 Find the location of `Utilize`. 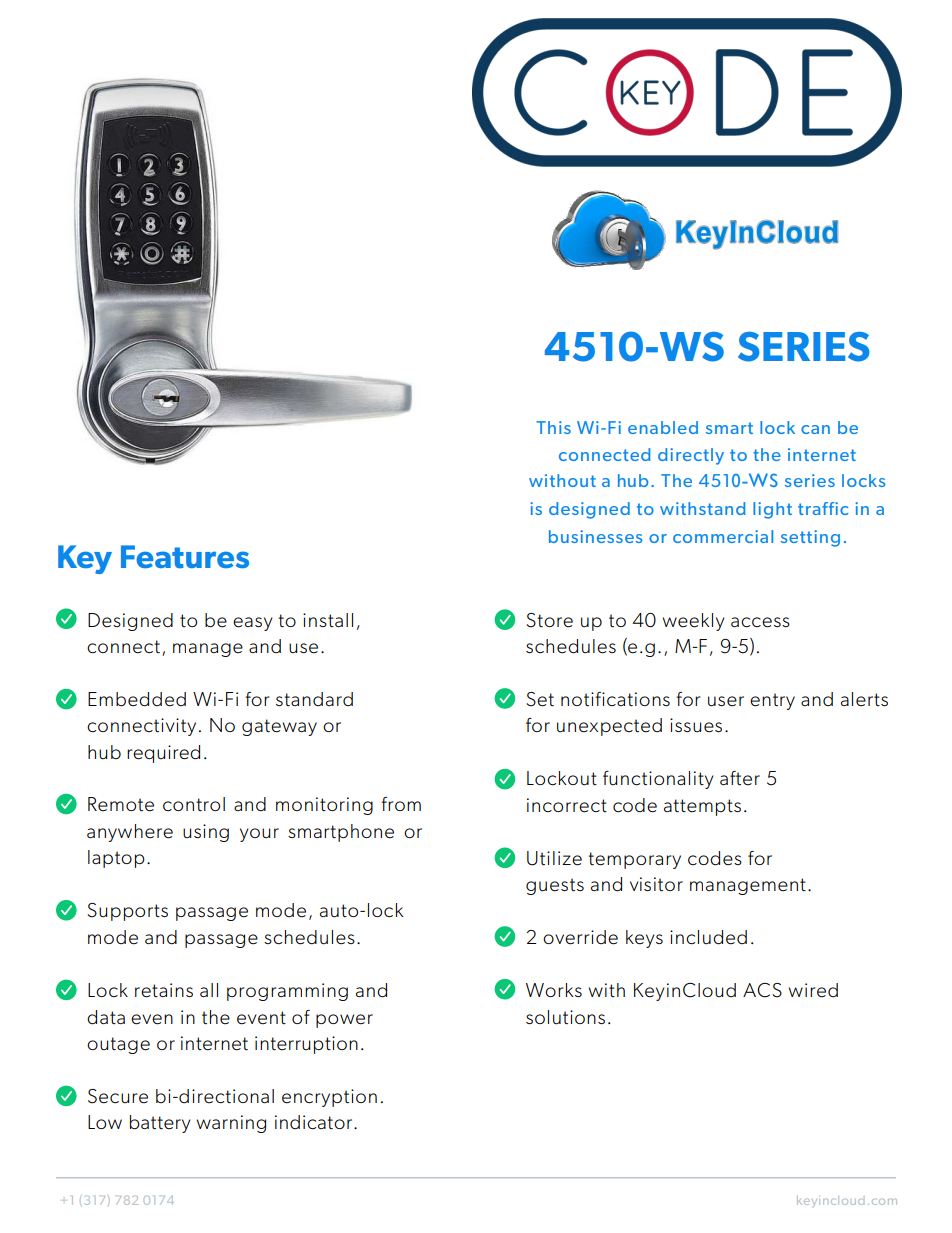

Utilize is located at coordinates (554, 858).
